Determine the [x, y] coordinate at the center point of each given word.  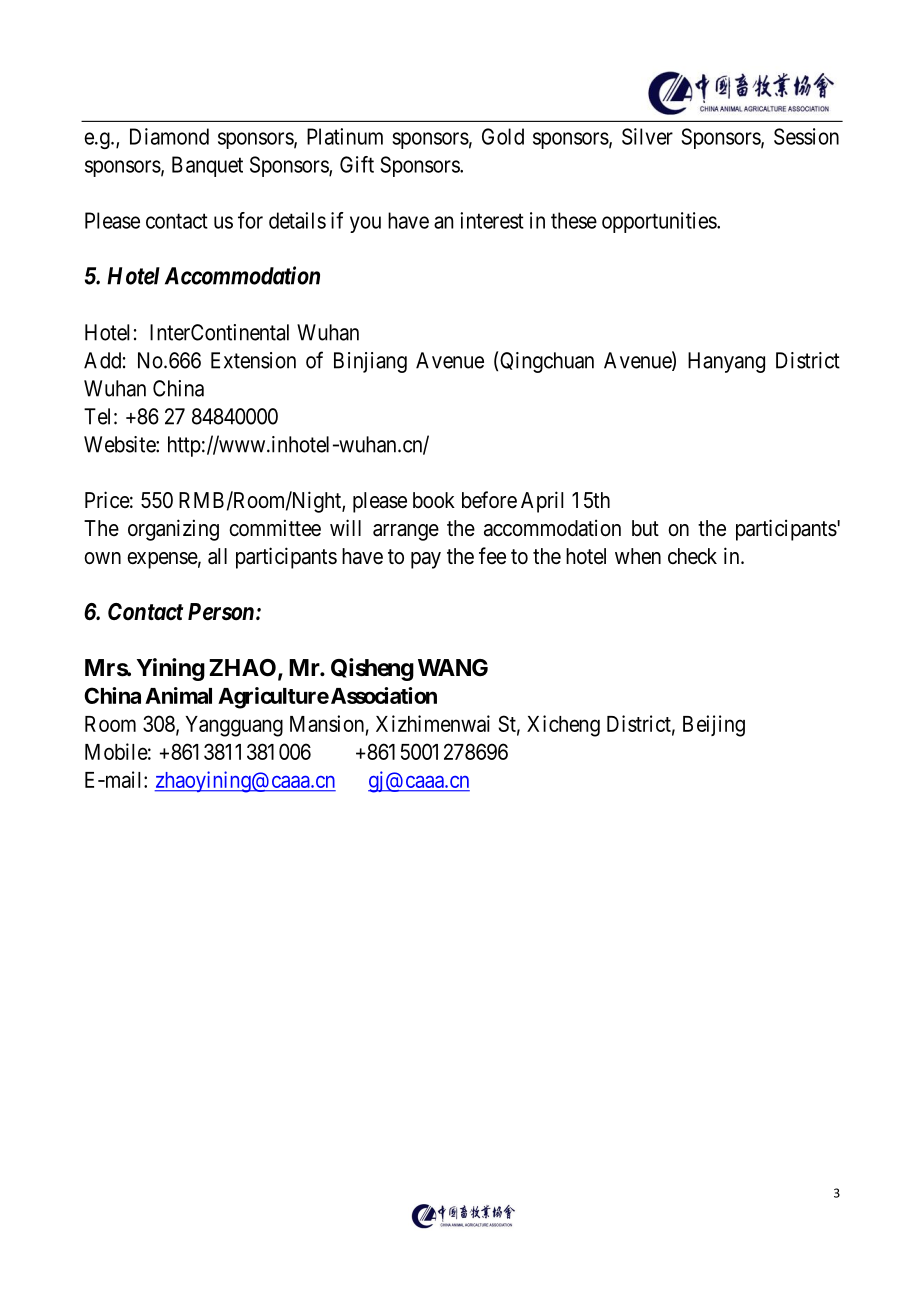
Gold [503, 136]
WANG [453, 667]
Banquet [207, 166]
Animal [178, 695]
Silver [647, 136]
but [645, 528]
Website [120, 444]
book [434, 500]
